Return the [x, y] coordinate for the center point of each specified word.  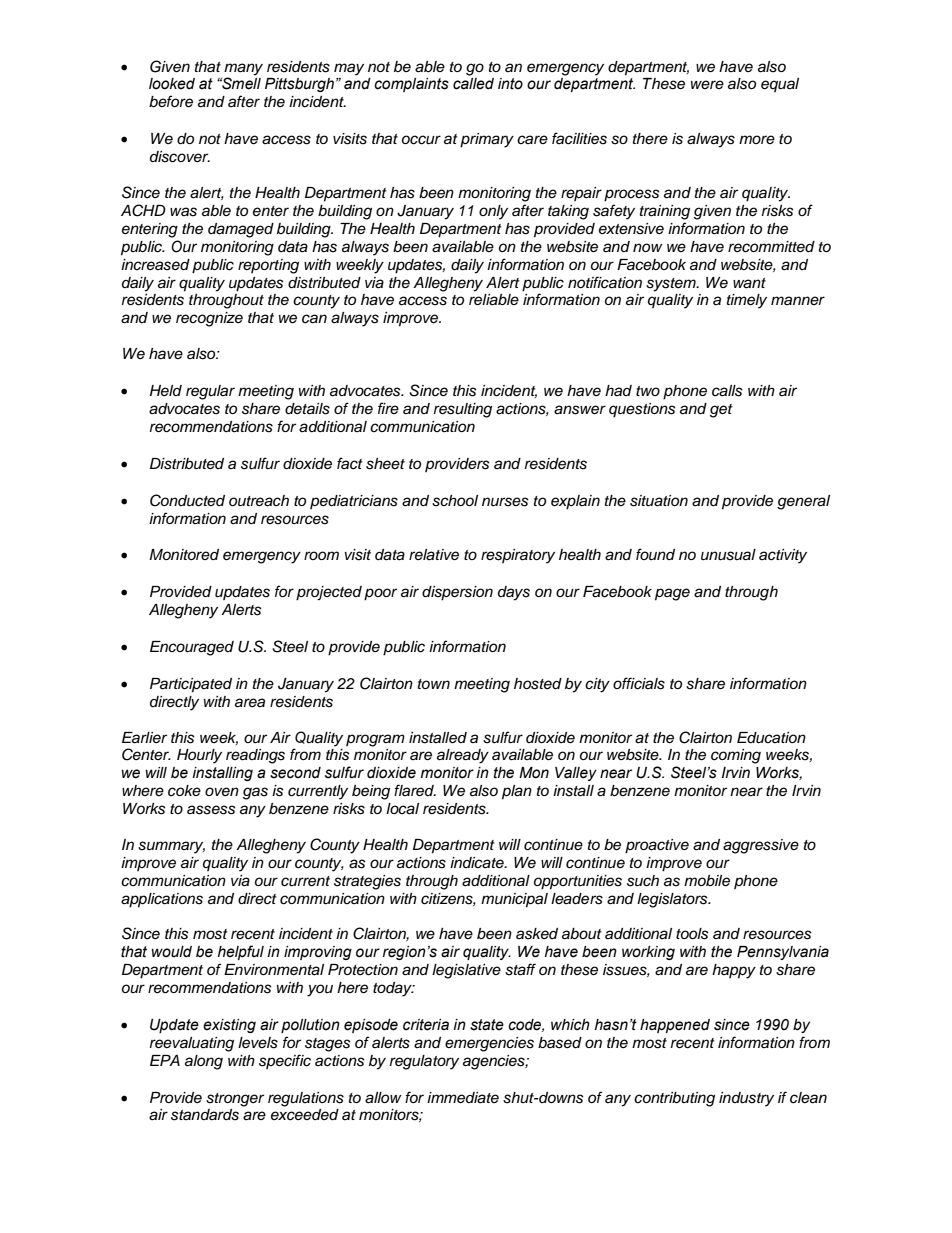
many [243, 70]
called [473, 84]
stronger [235, 1100]
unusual [728, 555]
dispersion [457, 593]
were [707, 84]
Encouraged [192, 648]
